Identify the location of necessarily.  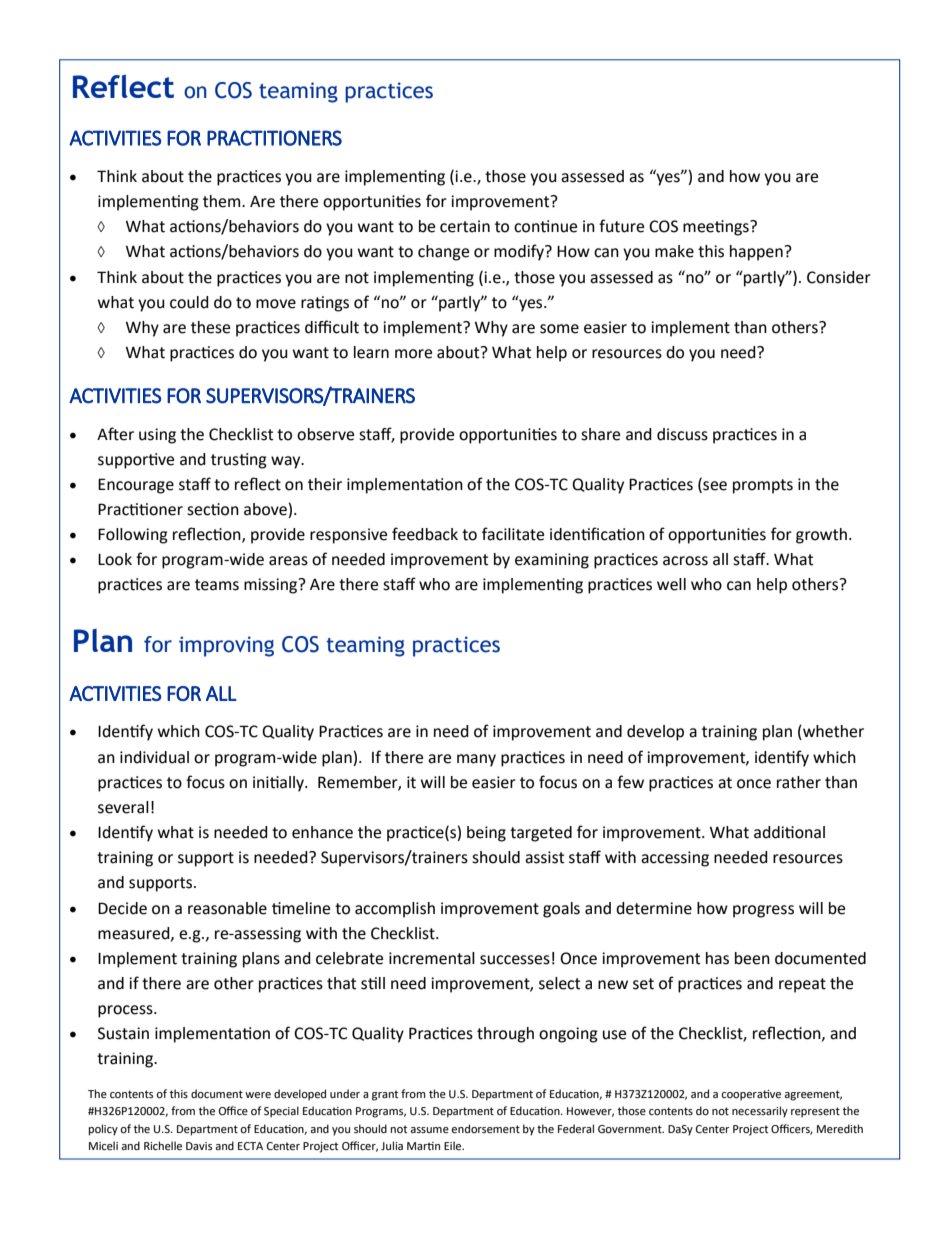
(760, 1112).
